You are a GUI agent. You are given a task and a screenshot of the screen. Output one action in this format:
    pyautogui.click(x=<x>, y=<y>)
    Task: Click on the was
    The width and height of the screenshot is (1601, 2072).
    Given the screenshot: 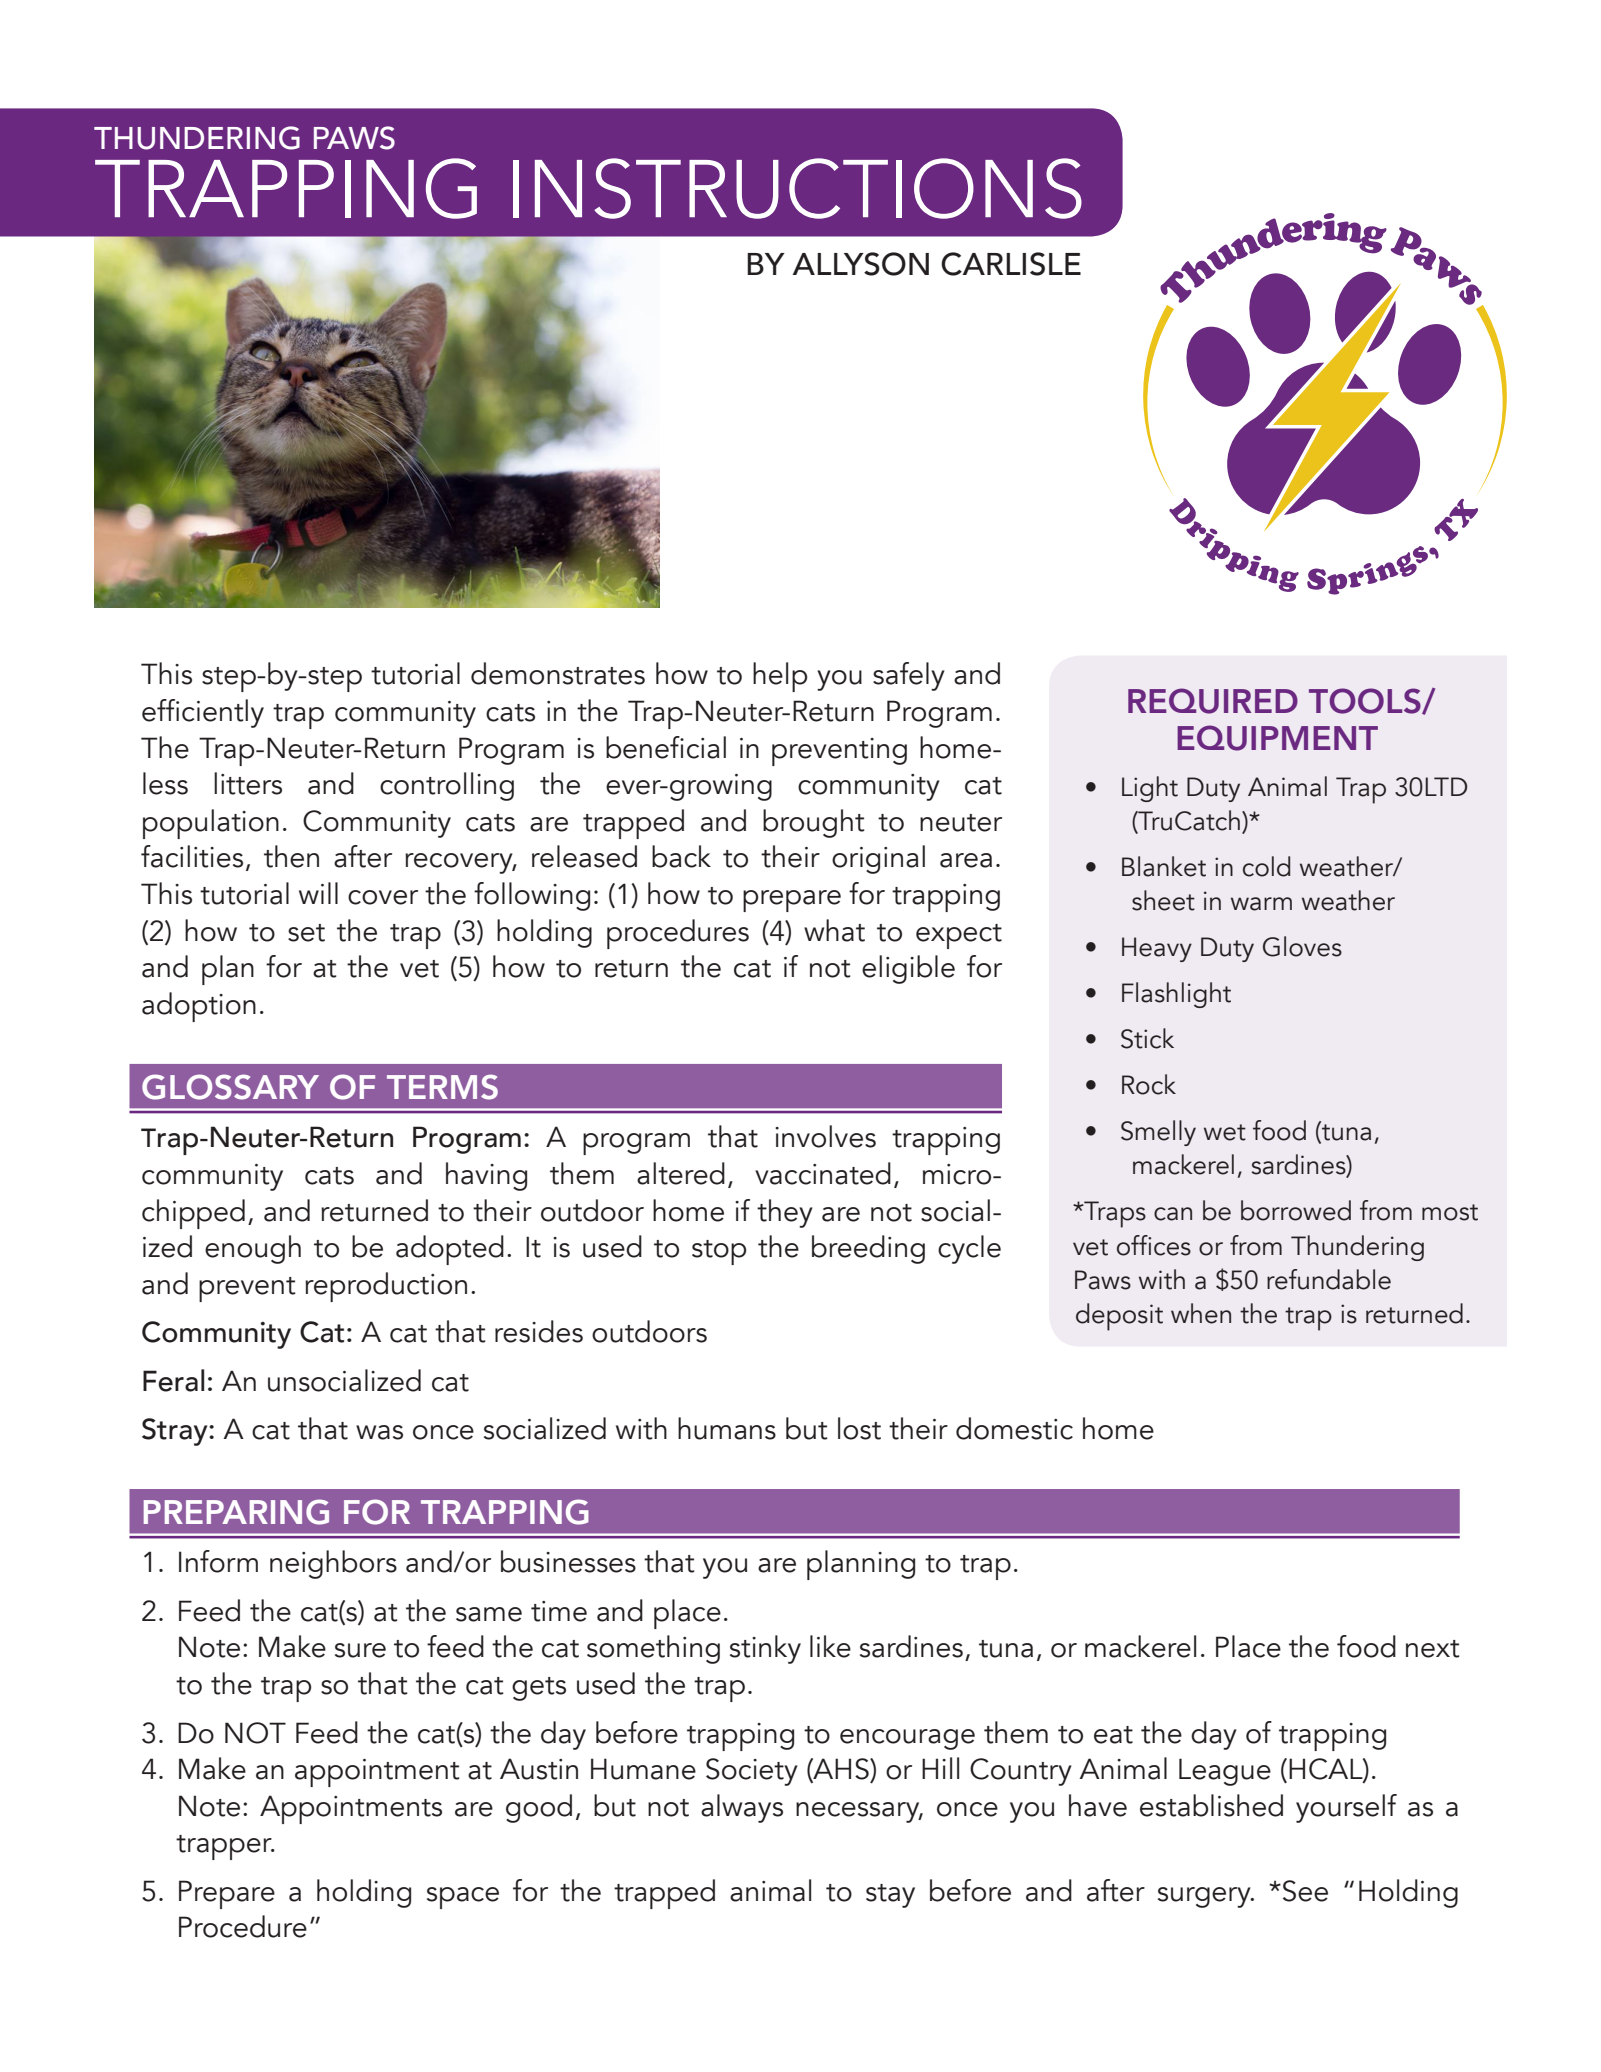 What is the action you would take?
    pyautogui.click(x=379, y=1432)
